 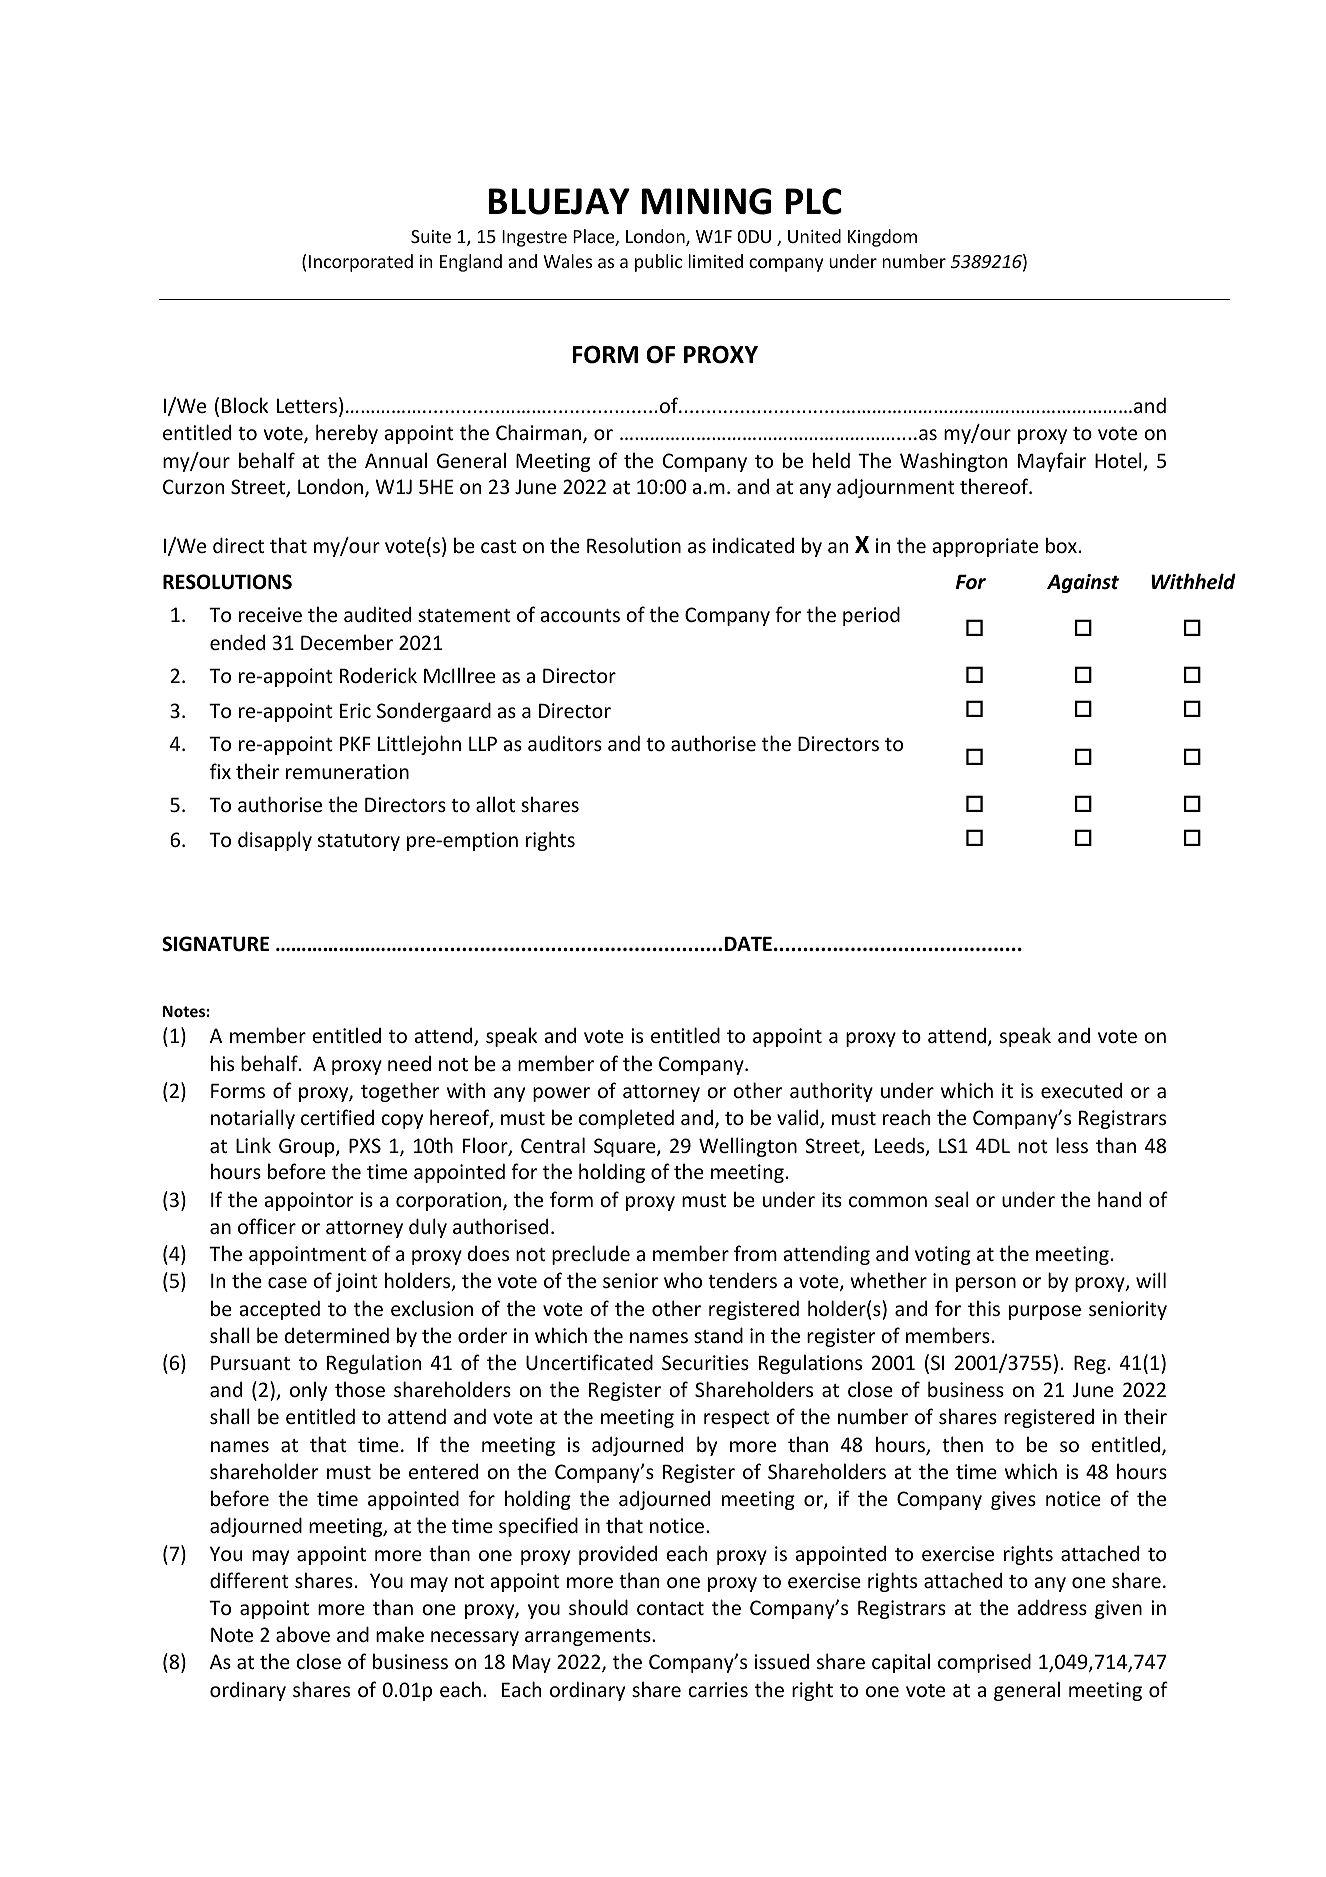 What do you see at coordinates (565, 743) in the page?
I see `auditors` at bounding box center [565, 743].
